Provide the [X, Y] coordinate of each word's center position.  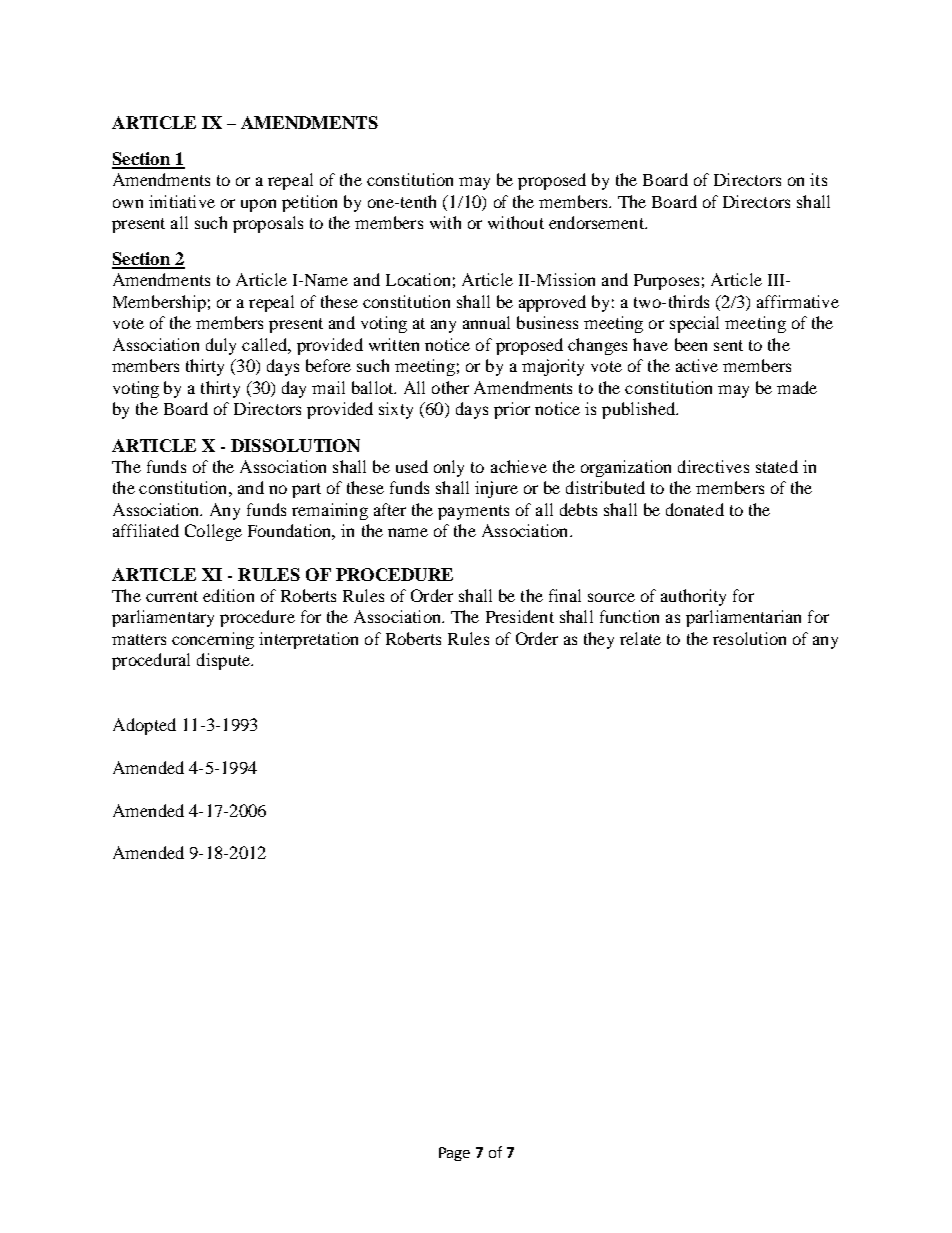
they [599, 640]
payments [473, 512]
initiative [182, 201]
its [818, 179]
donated [695, 509]
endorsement [597, 222]
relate [640, 638]
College [213, 532]
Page [454, 1154]
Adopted [144, 726]
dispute [224, 661]
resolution [749, 638]
